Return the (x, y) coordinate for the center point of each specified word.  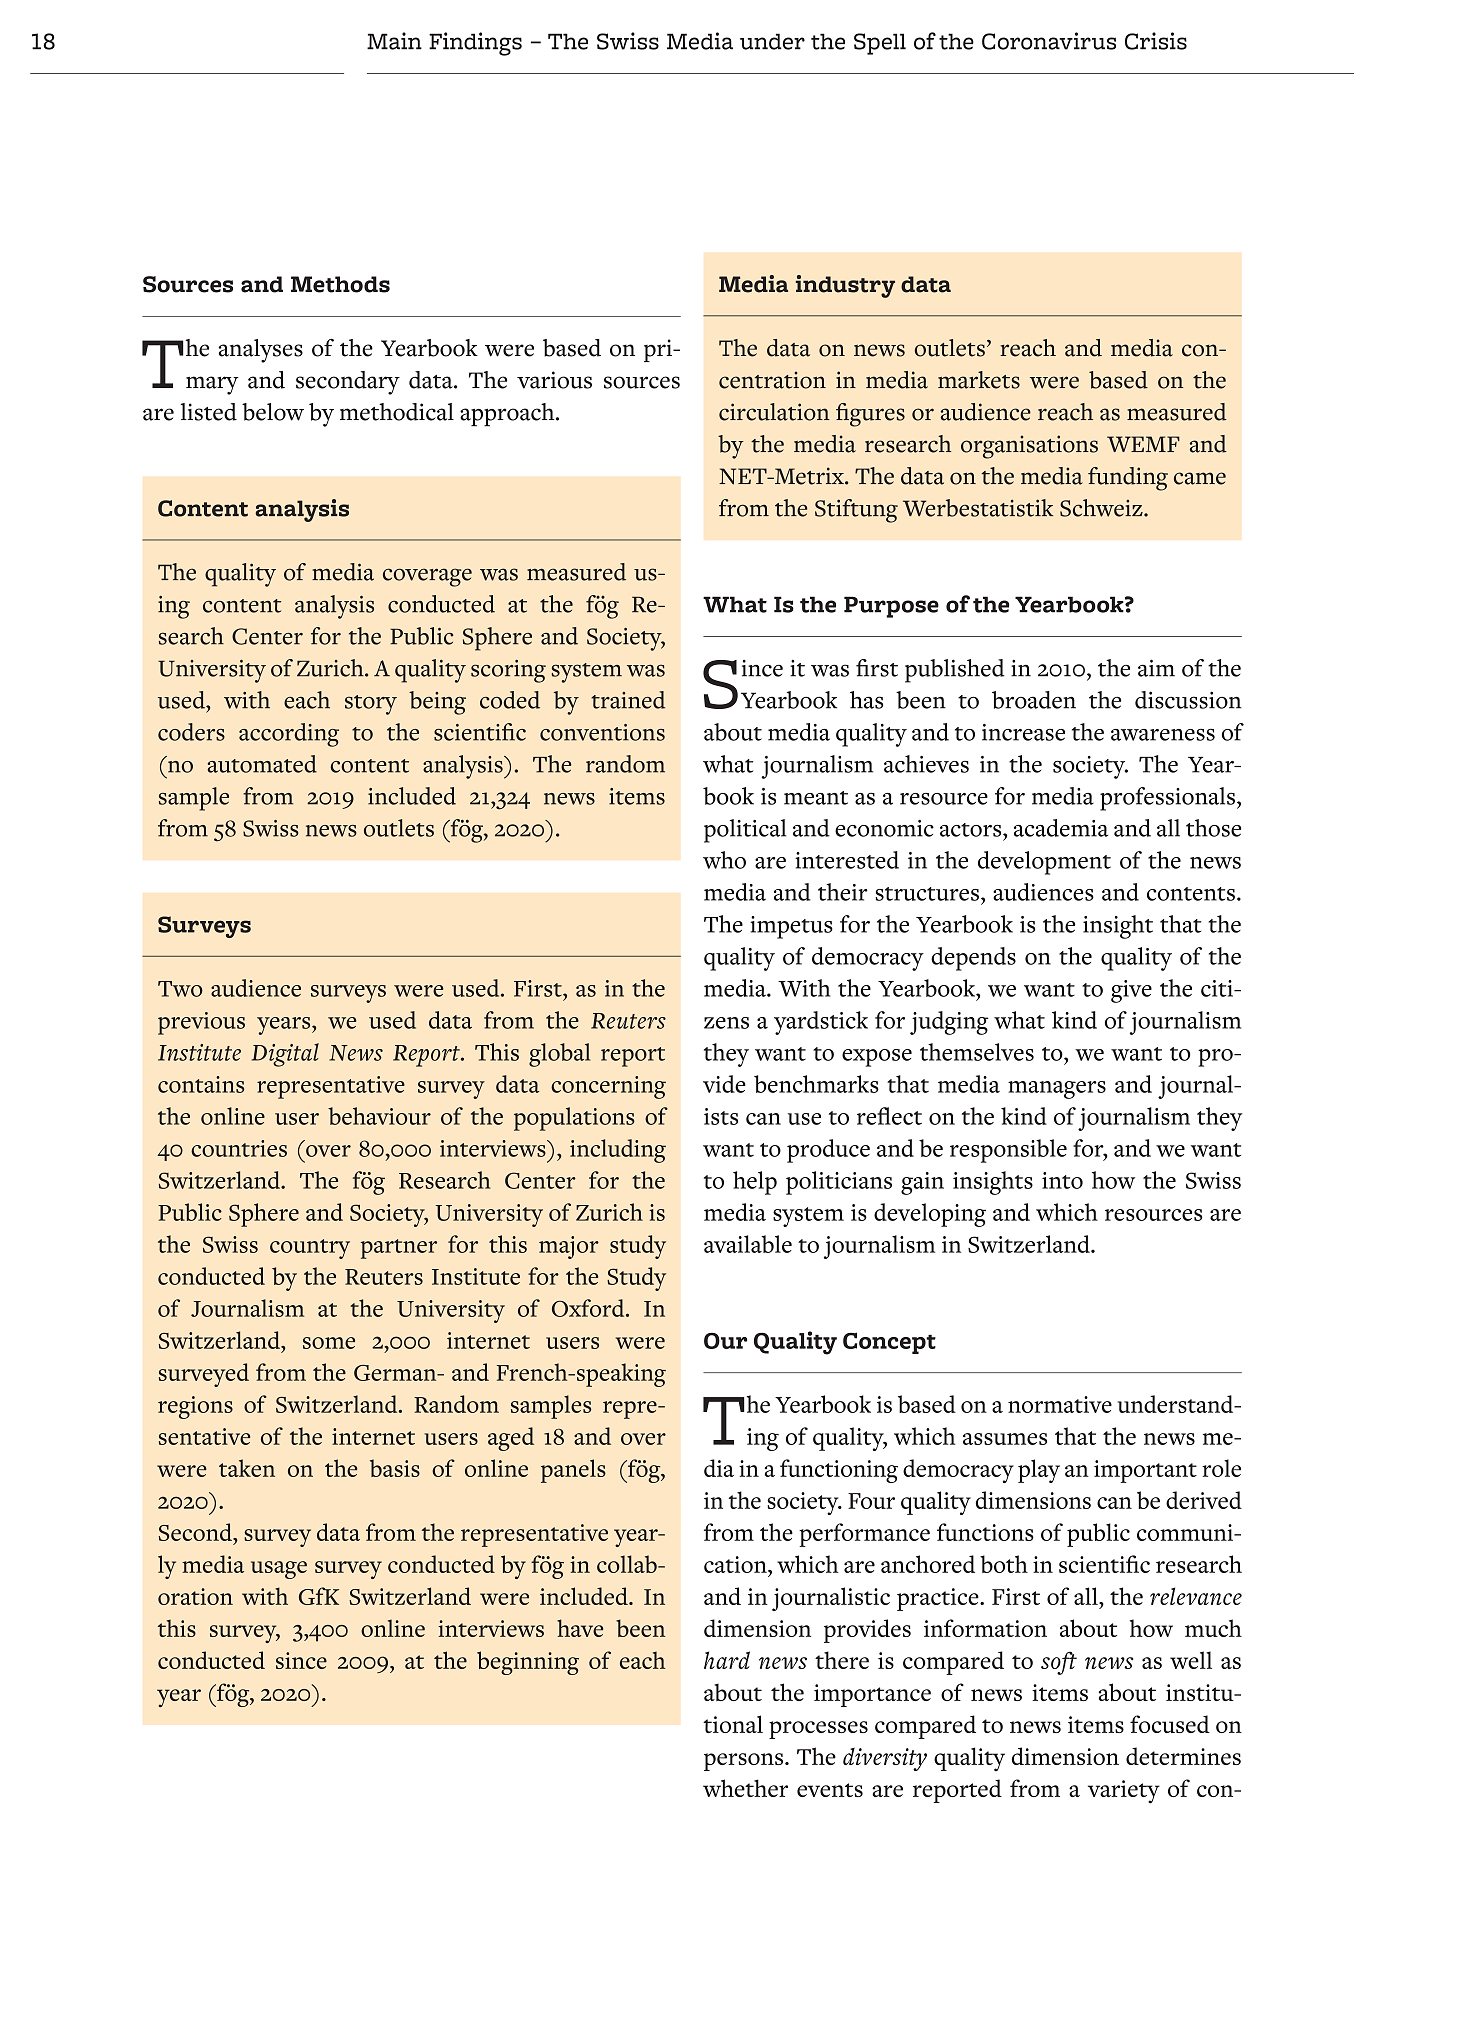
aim (1156, 668)
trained (628, 700)
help (755, 1183)
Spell (880, 44)
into (1062, 1180)
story (371, 705)
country (310, 1249)
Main (394, 41)
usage (279, 1570)
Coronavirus (1049, 41)
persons (745, 1762)
